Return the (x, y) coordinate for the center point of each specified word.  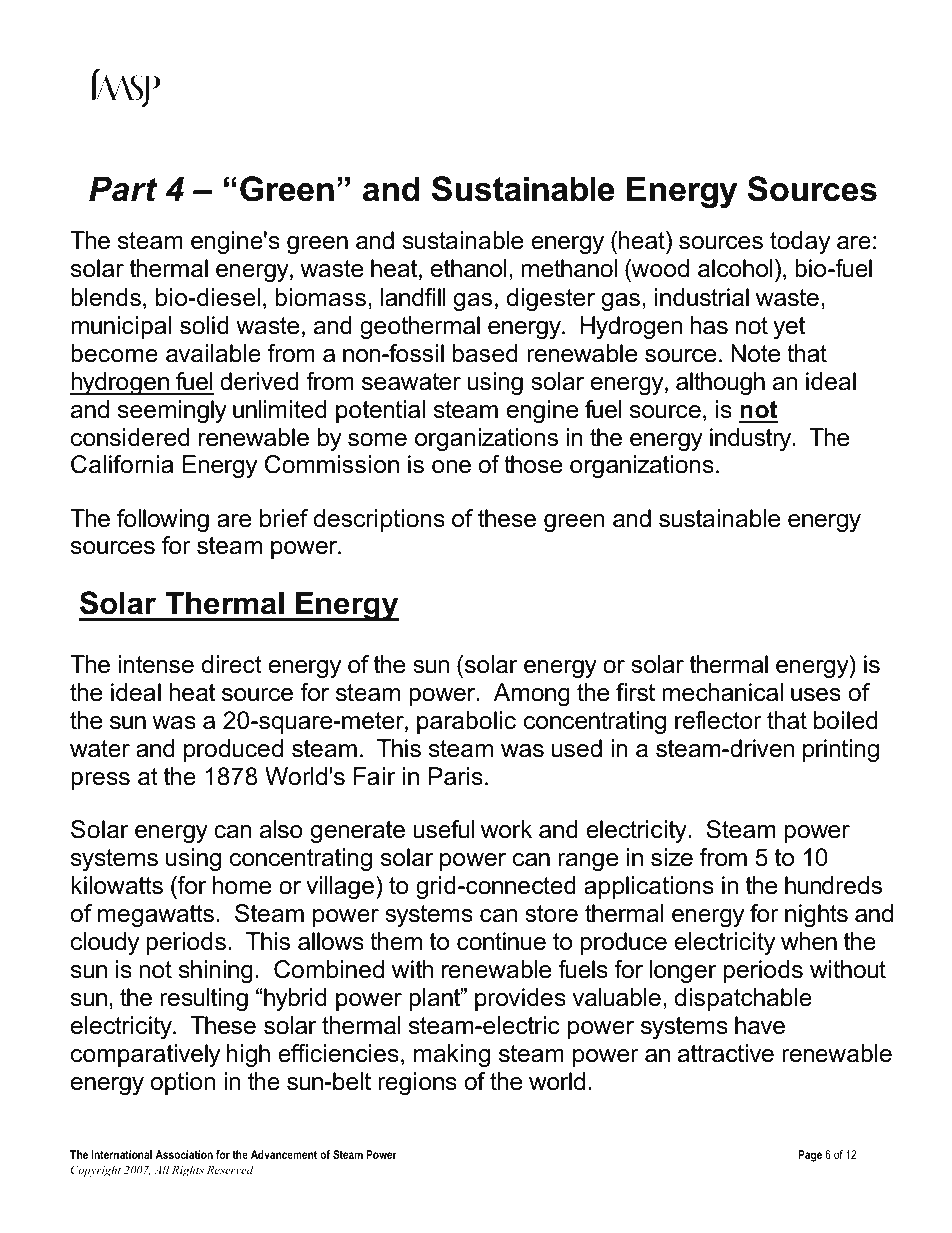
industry (752, 439)
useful (443, 829)
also (281, 829)
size (672, 857)
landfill (413, 297)
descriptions (379, 520)
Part (123, 189)
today (800, 242)
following (163, 520)
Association (184, 1154)
